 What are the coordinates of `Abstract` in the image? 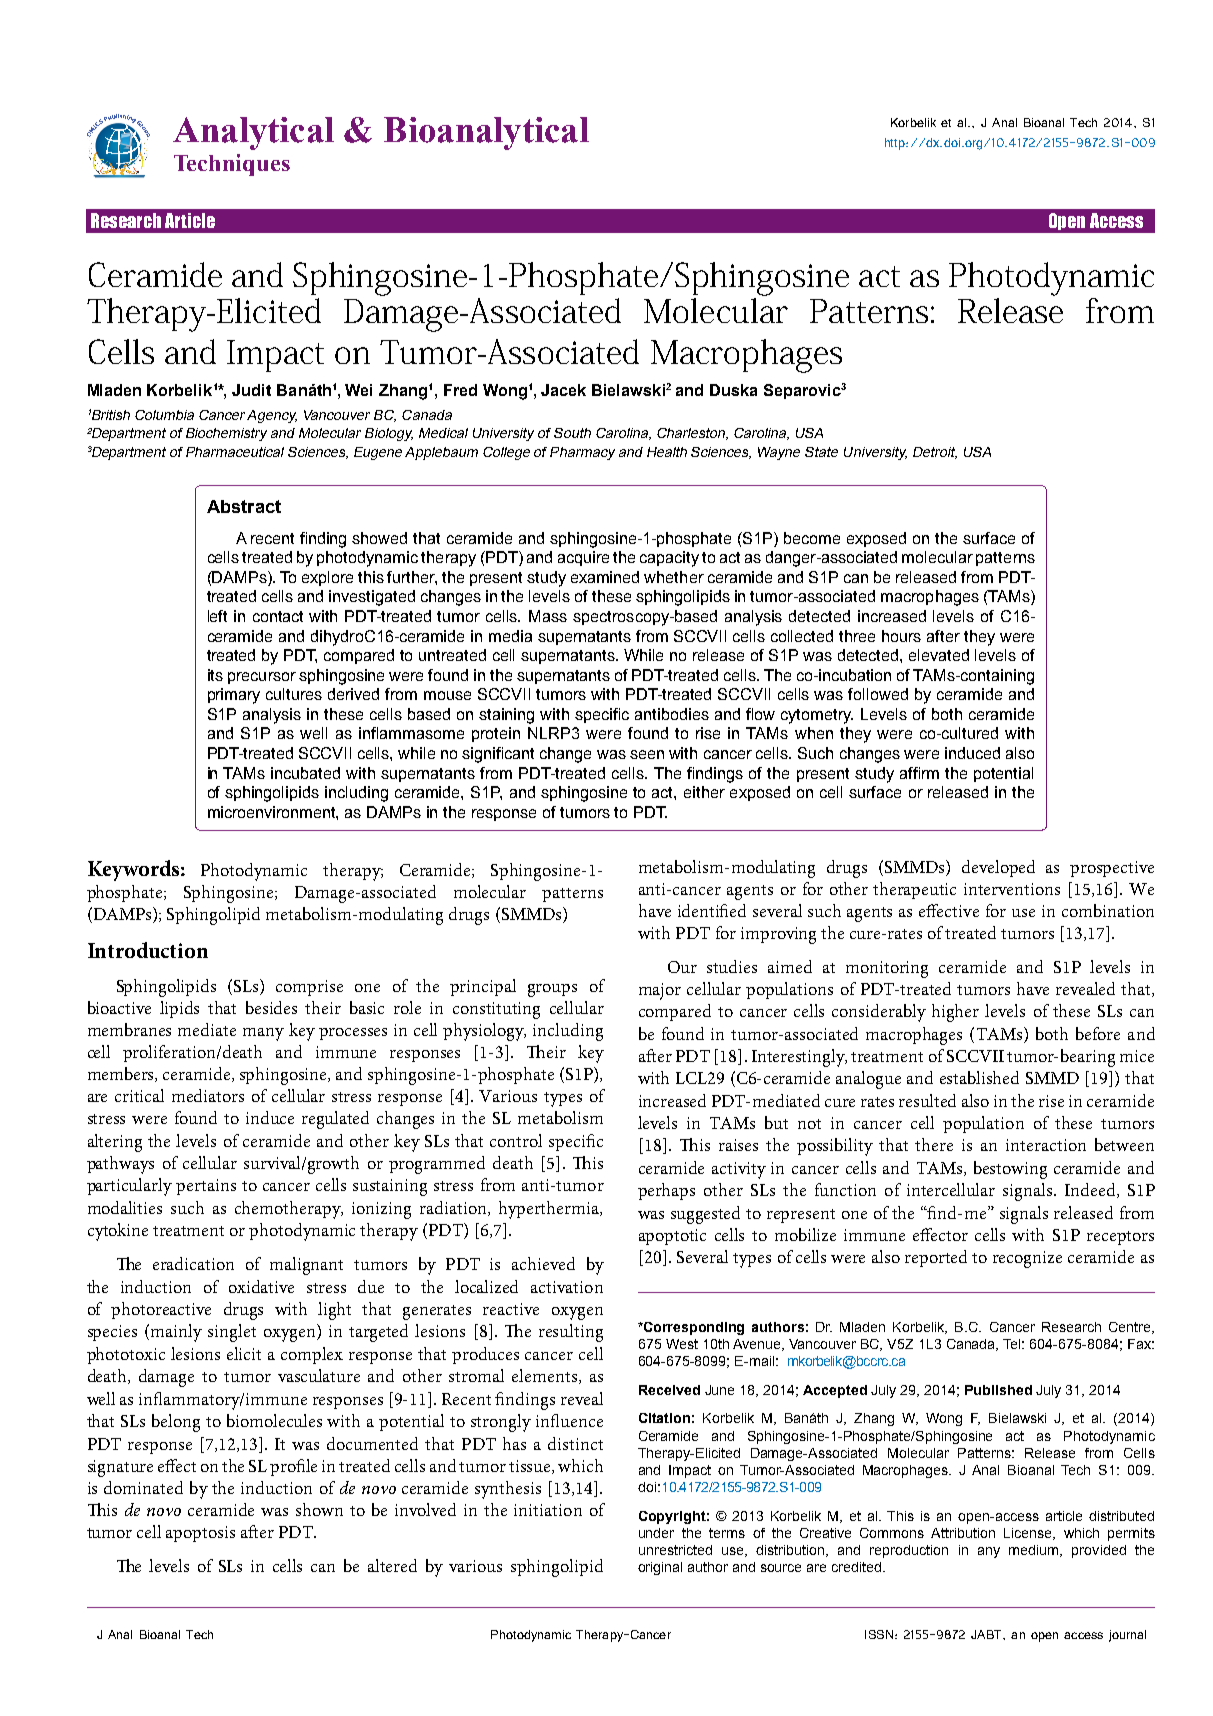 It's located at (244, 506).
